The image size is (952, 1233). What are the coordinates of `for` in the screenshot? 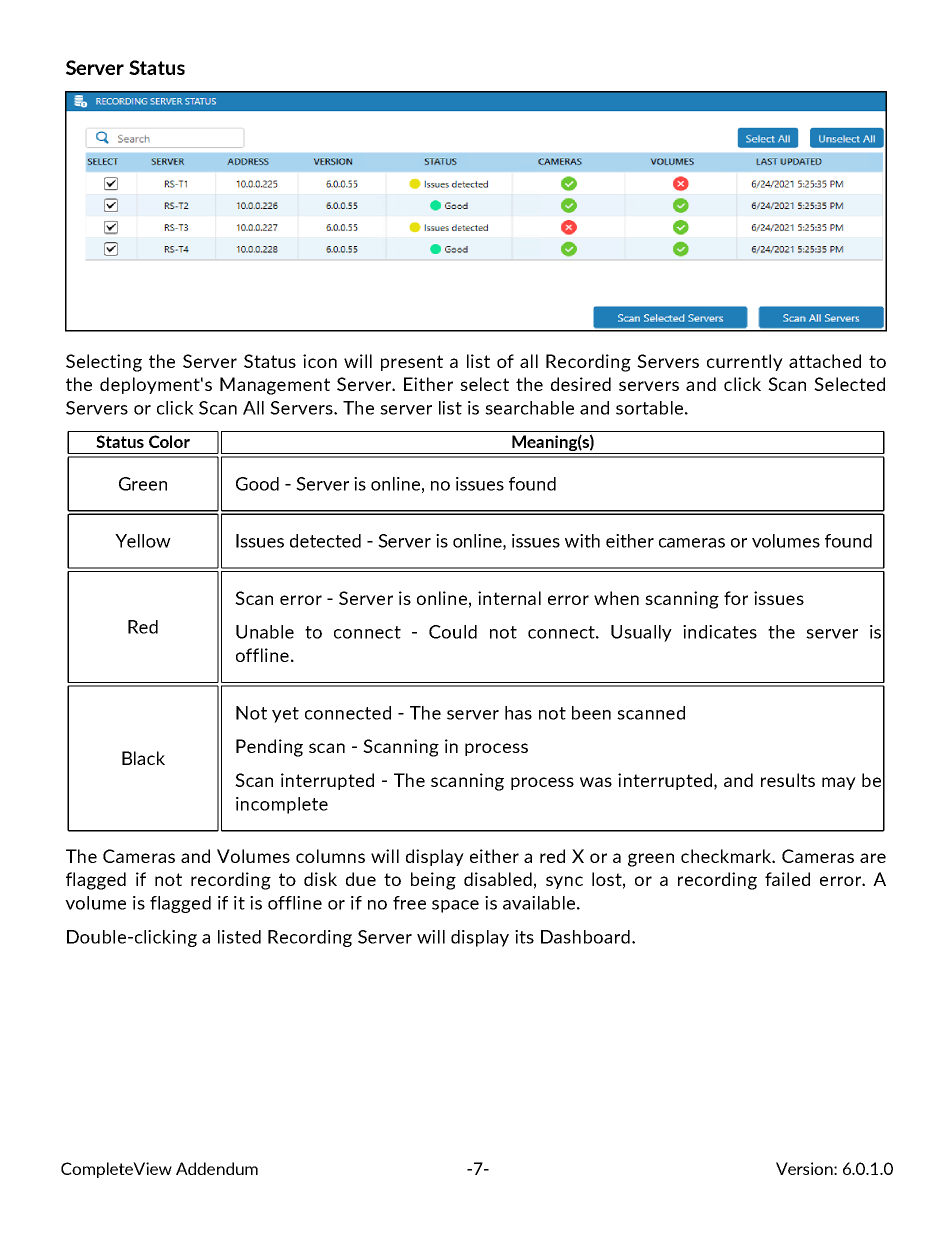 It's located at (736, 598).
